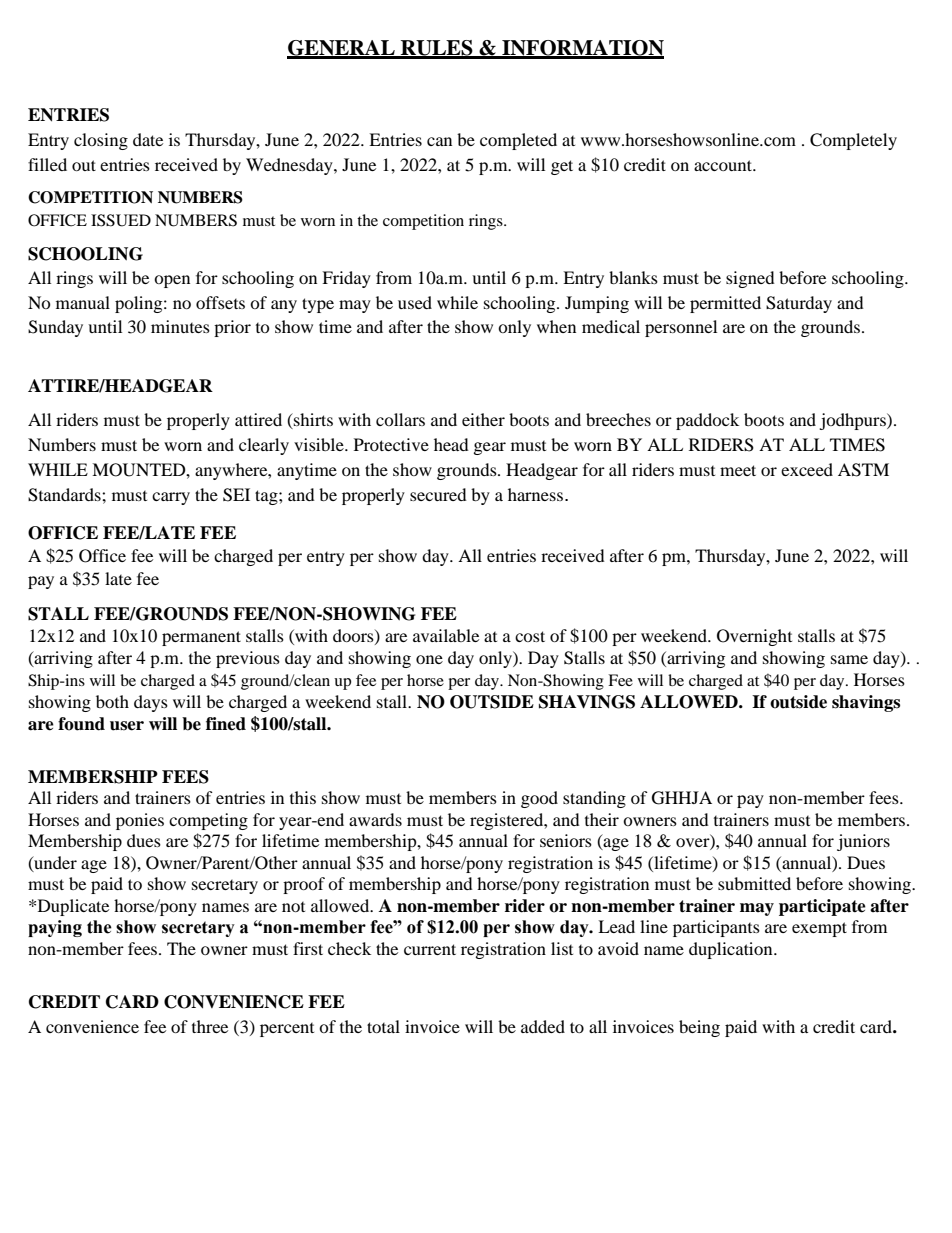  What do you see at coordinates (699, 1028) in the screenshot?
I see `being` at bounding box center [699, 1028].
